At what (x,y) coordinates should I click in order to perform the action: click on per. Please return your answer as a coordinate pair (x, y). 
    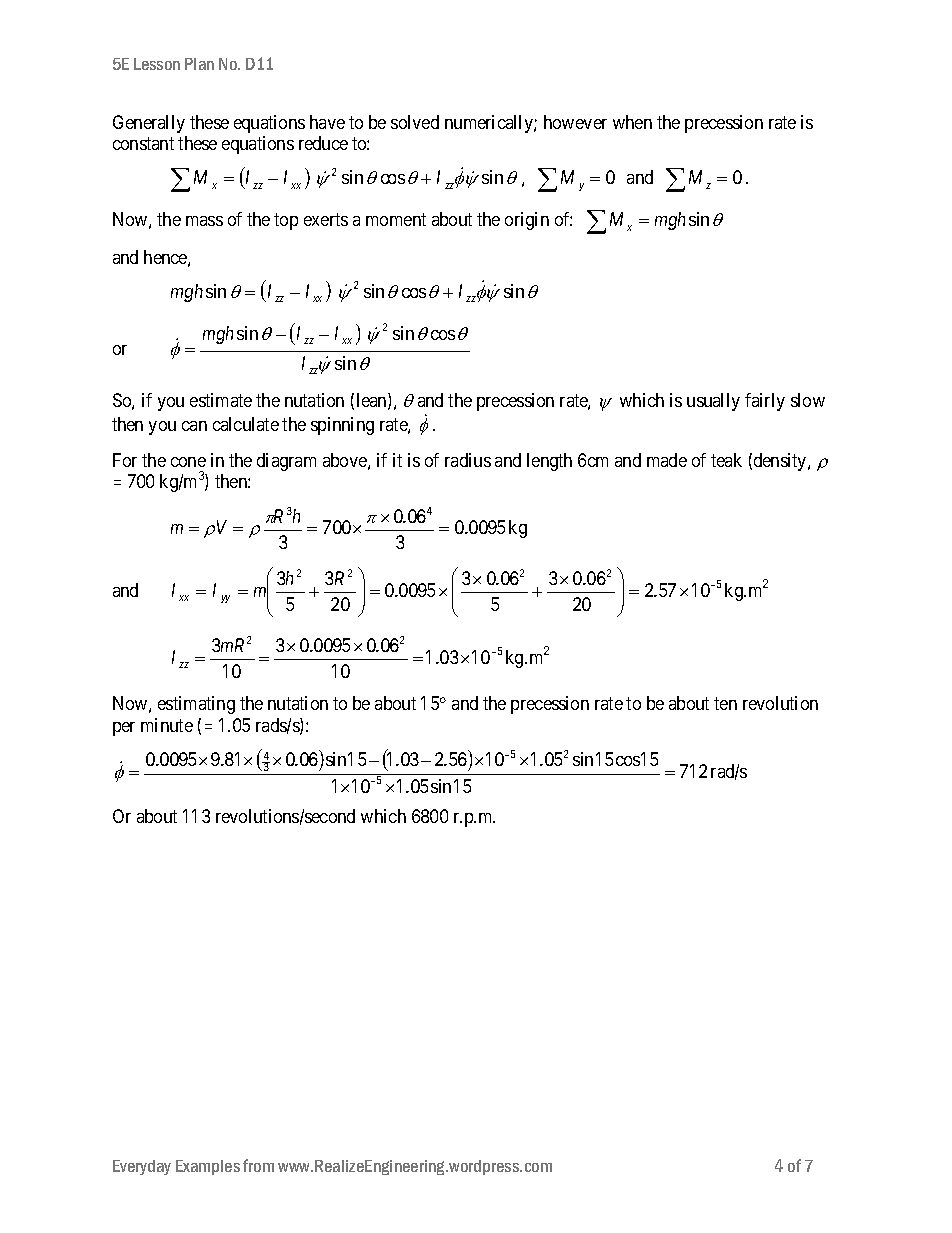
    Looking at the image, I should click on (124, 729).
